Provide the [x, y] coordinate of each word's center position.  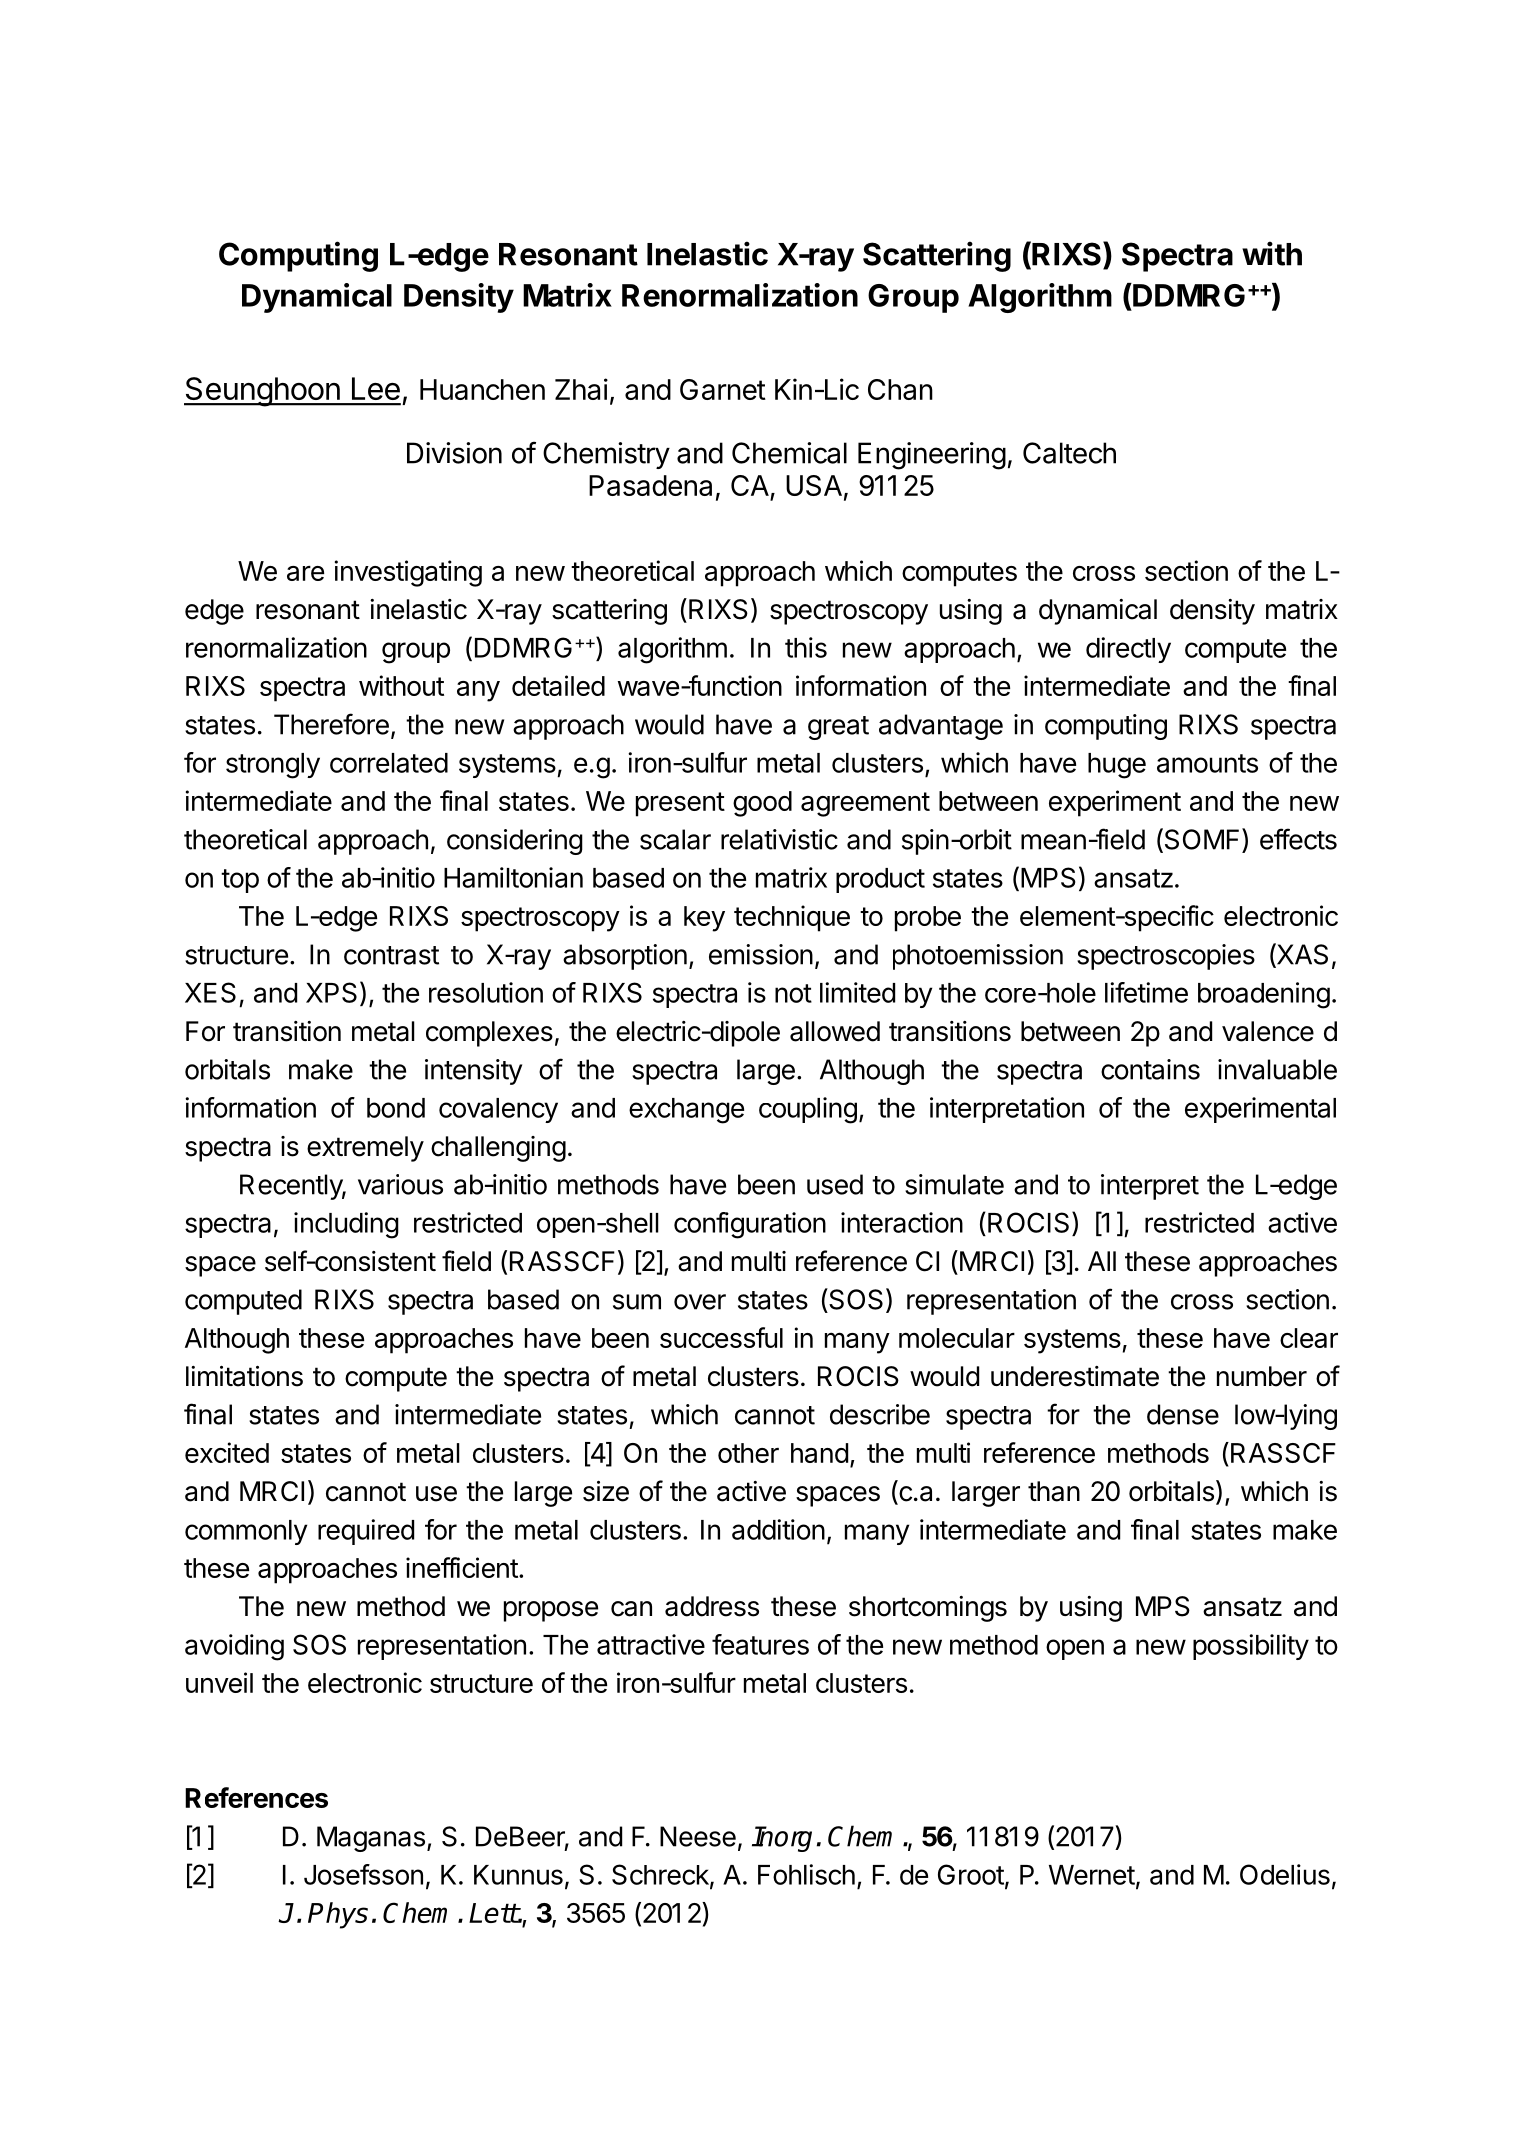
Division [454, 453]
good [762, 804]
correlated [389, 763]
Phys [338, 1915]
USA [814, 485]
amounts [1207, 763]
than [1054, 1491]
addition [778, 1529]
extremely [365, 1149]
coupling [808, 1110]
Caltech [1069, 453]
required [366, 1532]
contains [1150, 1069]
